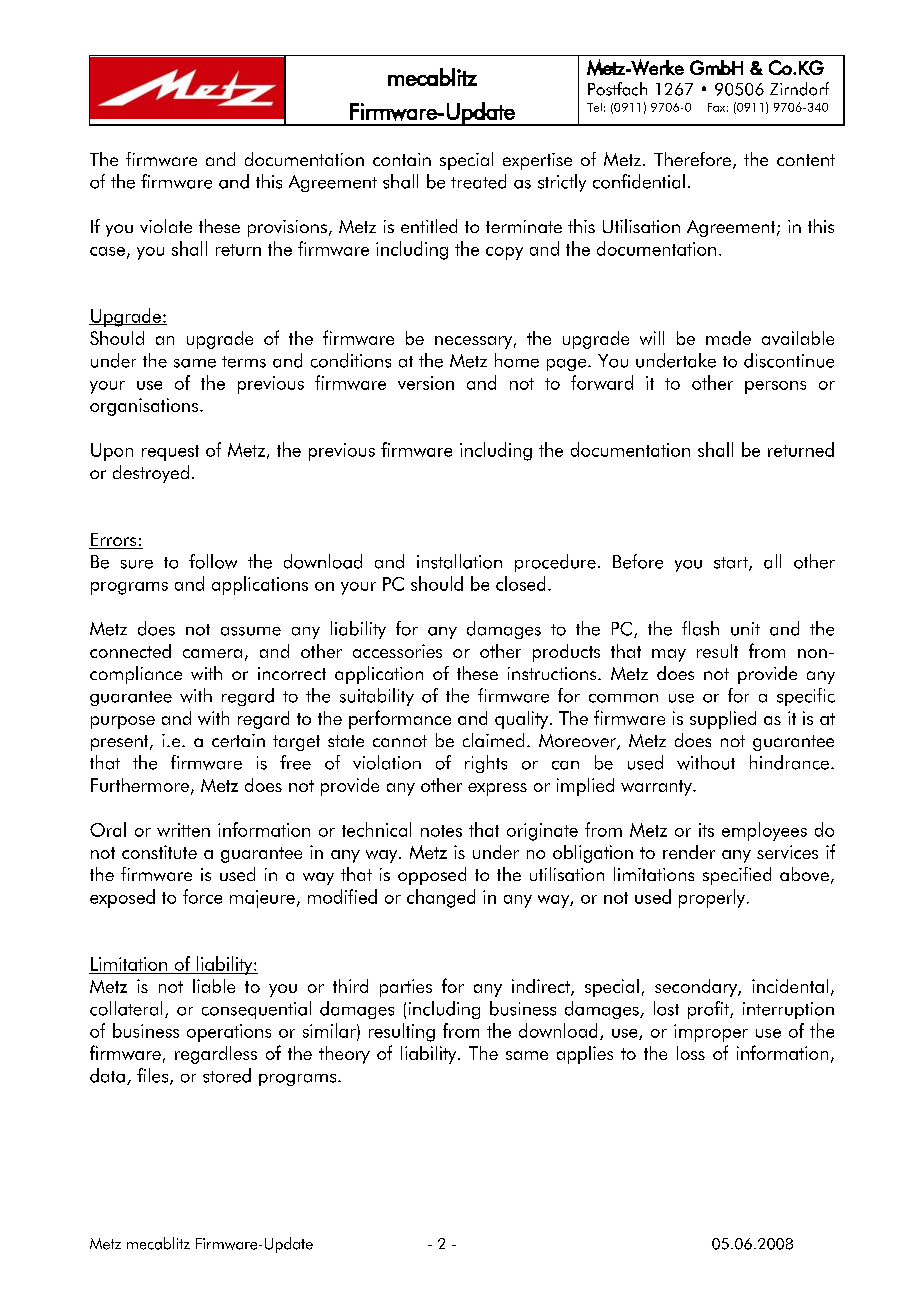 Image resolution: width=924 pixels, height=1308 pixels. I want to click on contain, so click(402, 159).
